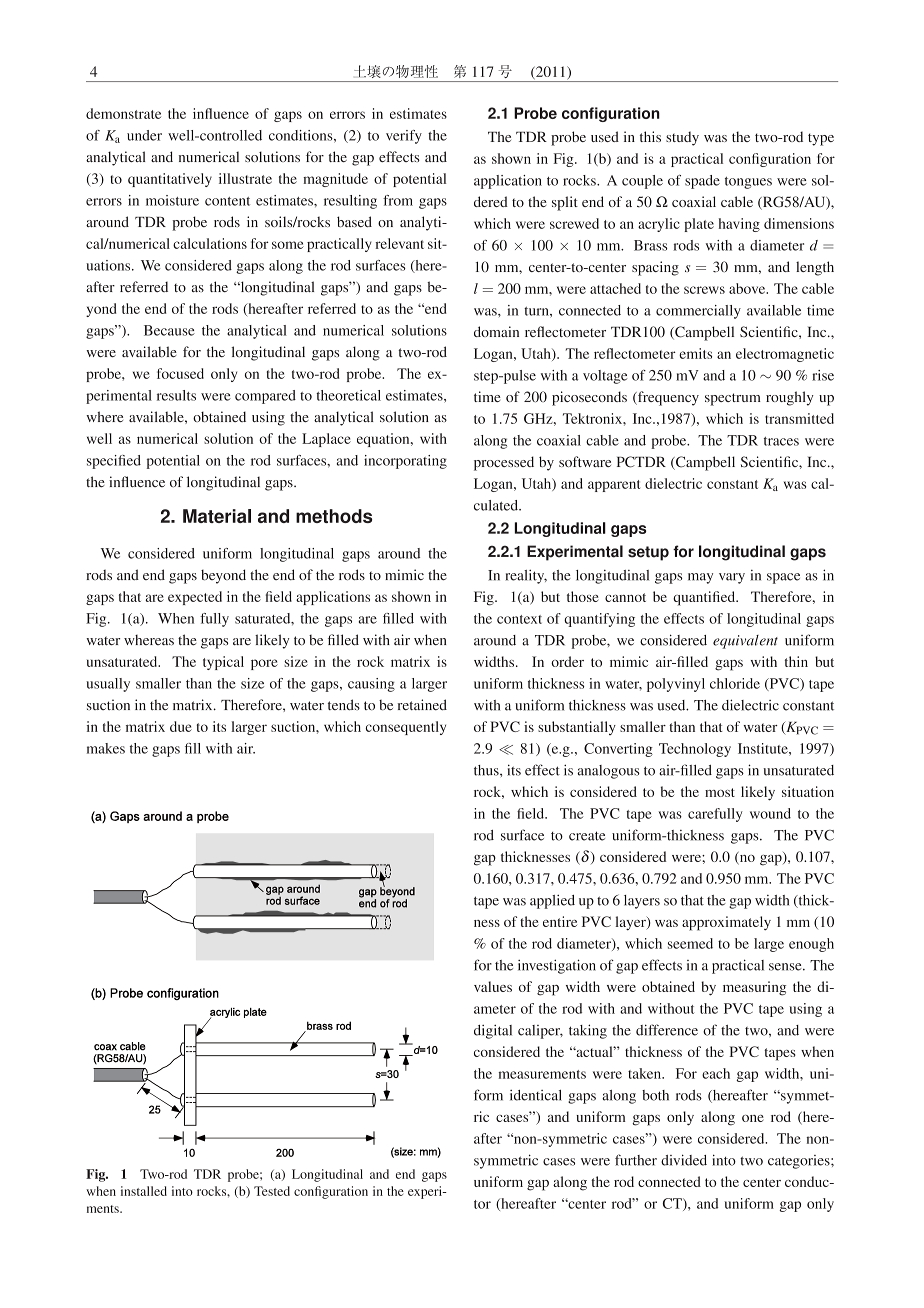 The height and width of the screenshot is (1308, 924). Describe the element at coordinates (781, 441) in the screenshot. I see `traces` at that location.
